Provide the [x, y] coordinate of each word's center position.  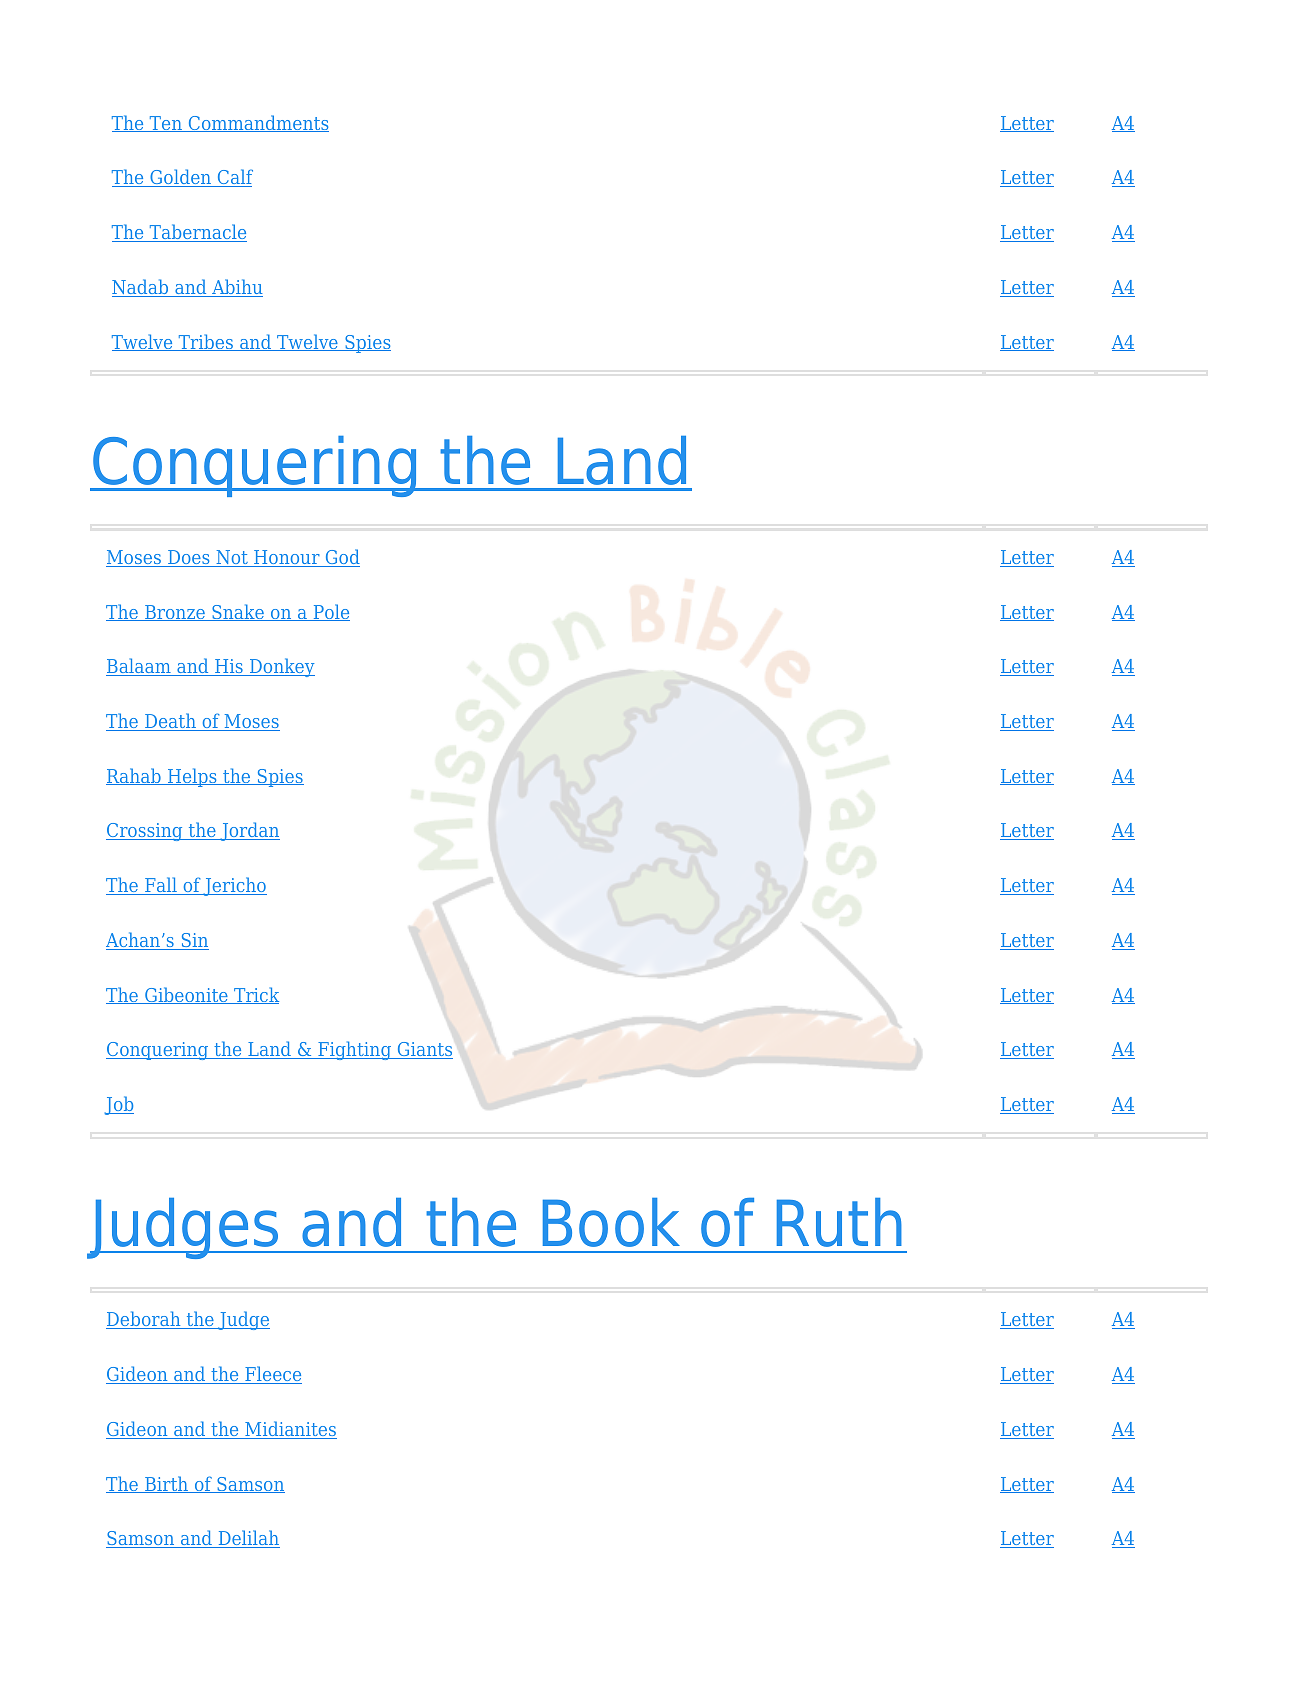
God [341, 558]
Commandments [257, 123]
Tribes [205, 342]
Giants [424, 1050]
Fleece [272, 1375]
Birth [167, 1484]
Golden [181, 178]
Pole [330, 612]
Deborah [144, 1320]
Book [611, 1222]
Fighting [354, 1050]
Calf [234, 178]
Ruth [839, 1222]
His [229, 667]
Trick [255, 995]
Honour [287, 558]
